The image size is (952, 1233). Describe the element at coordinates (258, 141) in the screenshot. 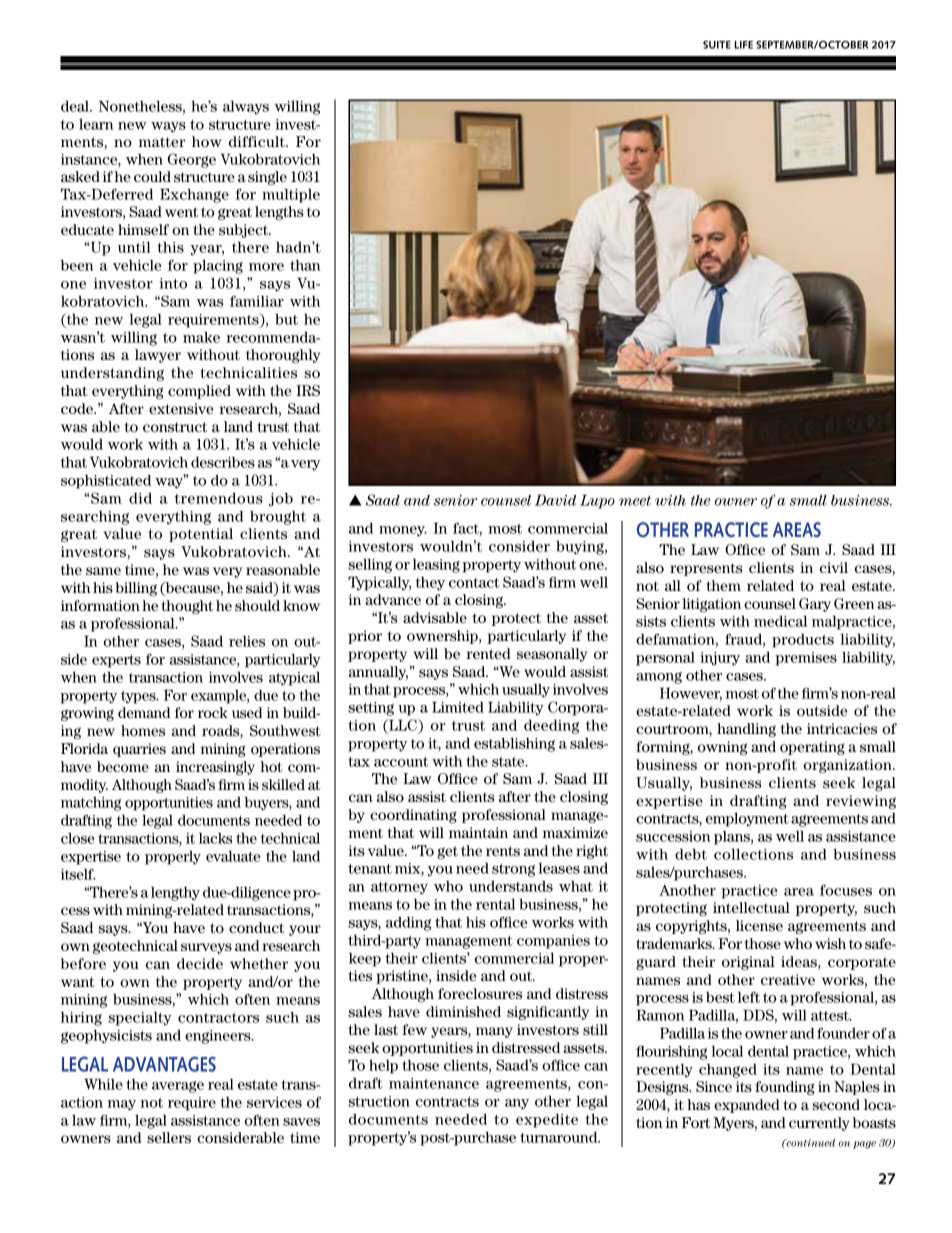

I see `difficult` at that location.
